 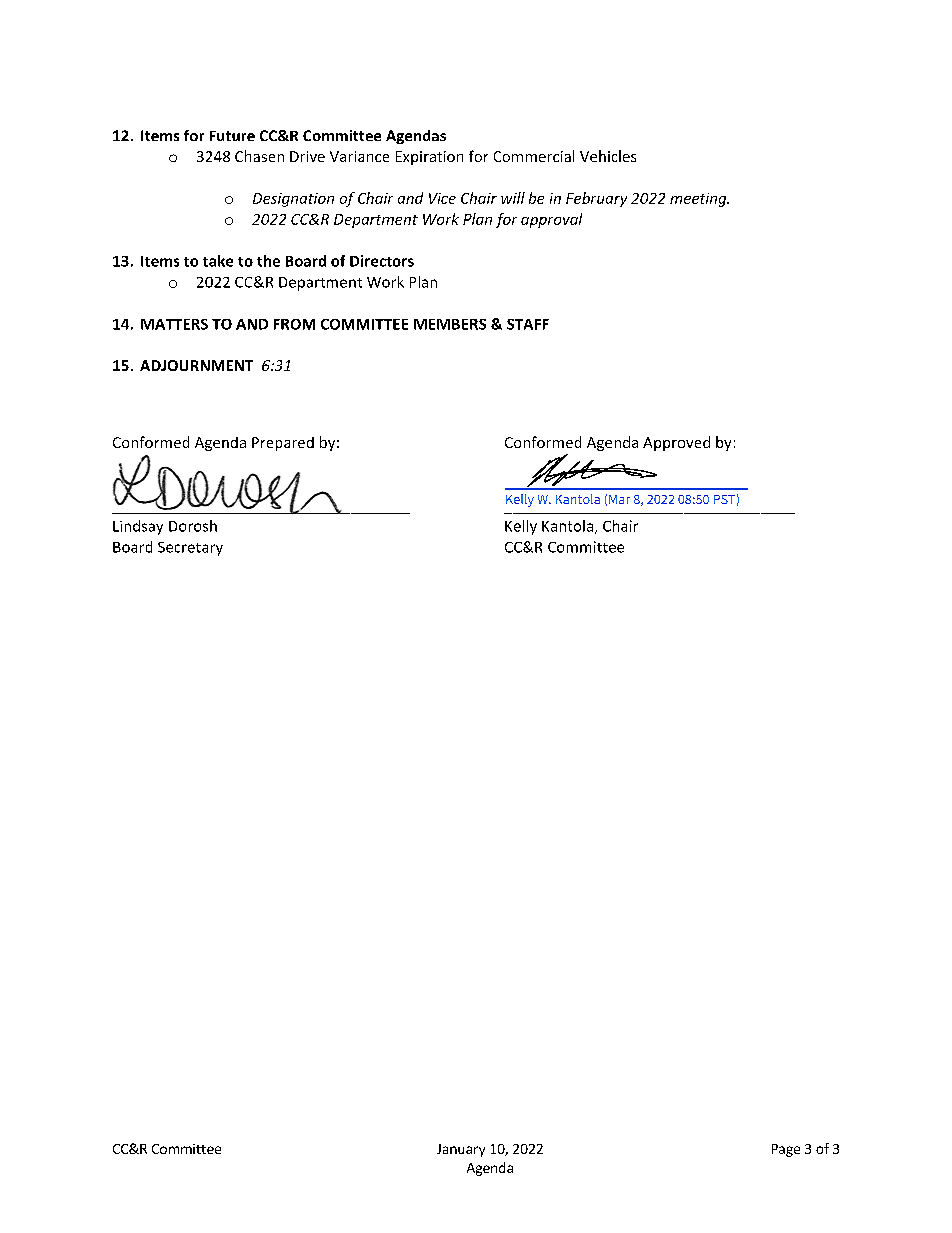 What do you see at coordinates (676, 443) in the screenshot?
I see `Approved` at bounding box center [676, 443].
